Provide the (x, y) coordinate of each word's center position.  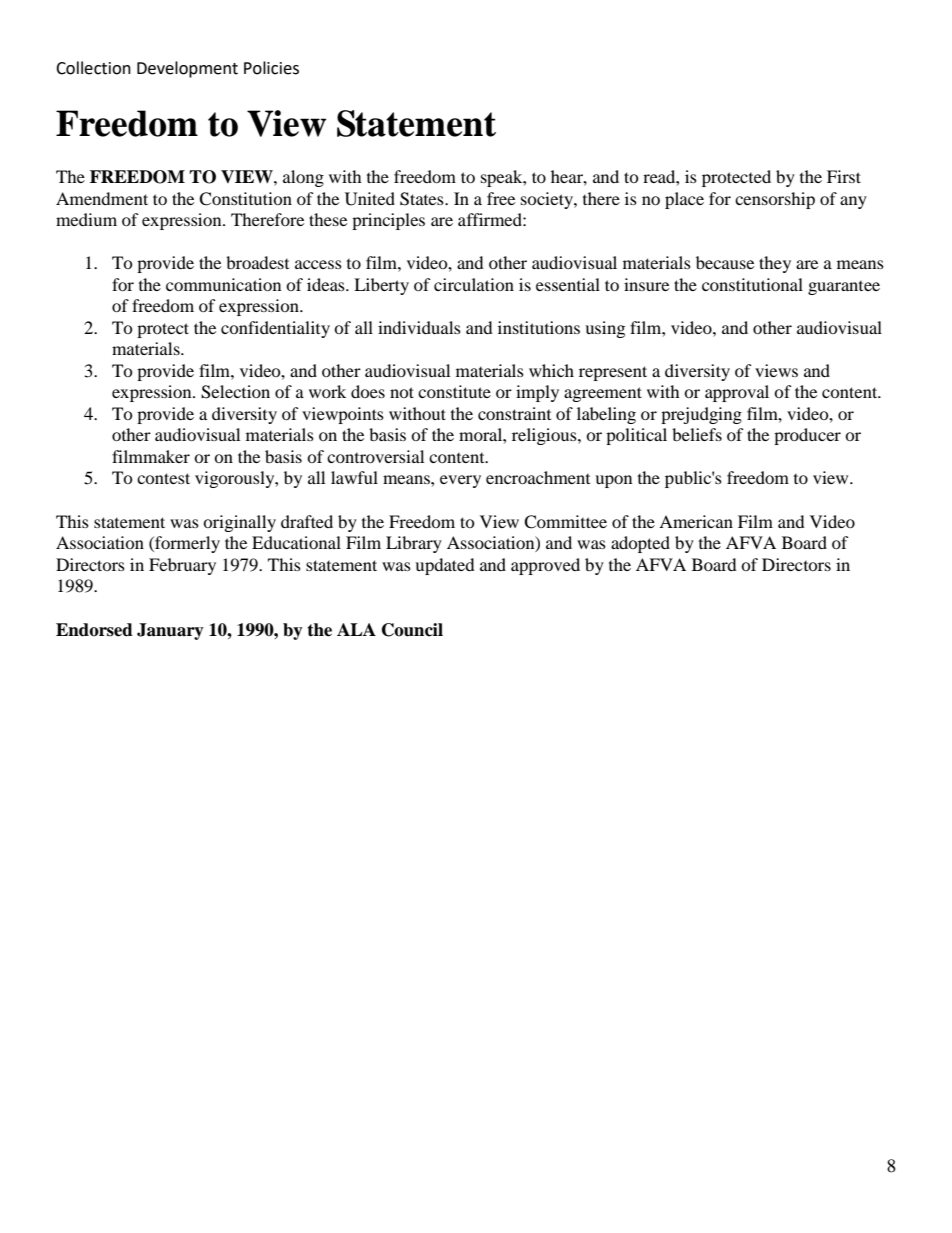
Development (187, 69)
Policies (271, 68)
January (170, 631)
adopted (640, 544)
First (844, 176)
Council (412, 630)
